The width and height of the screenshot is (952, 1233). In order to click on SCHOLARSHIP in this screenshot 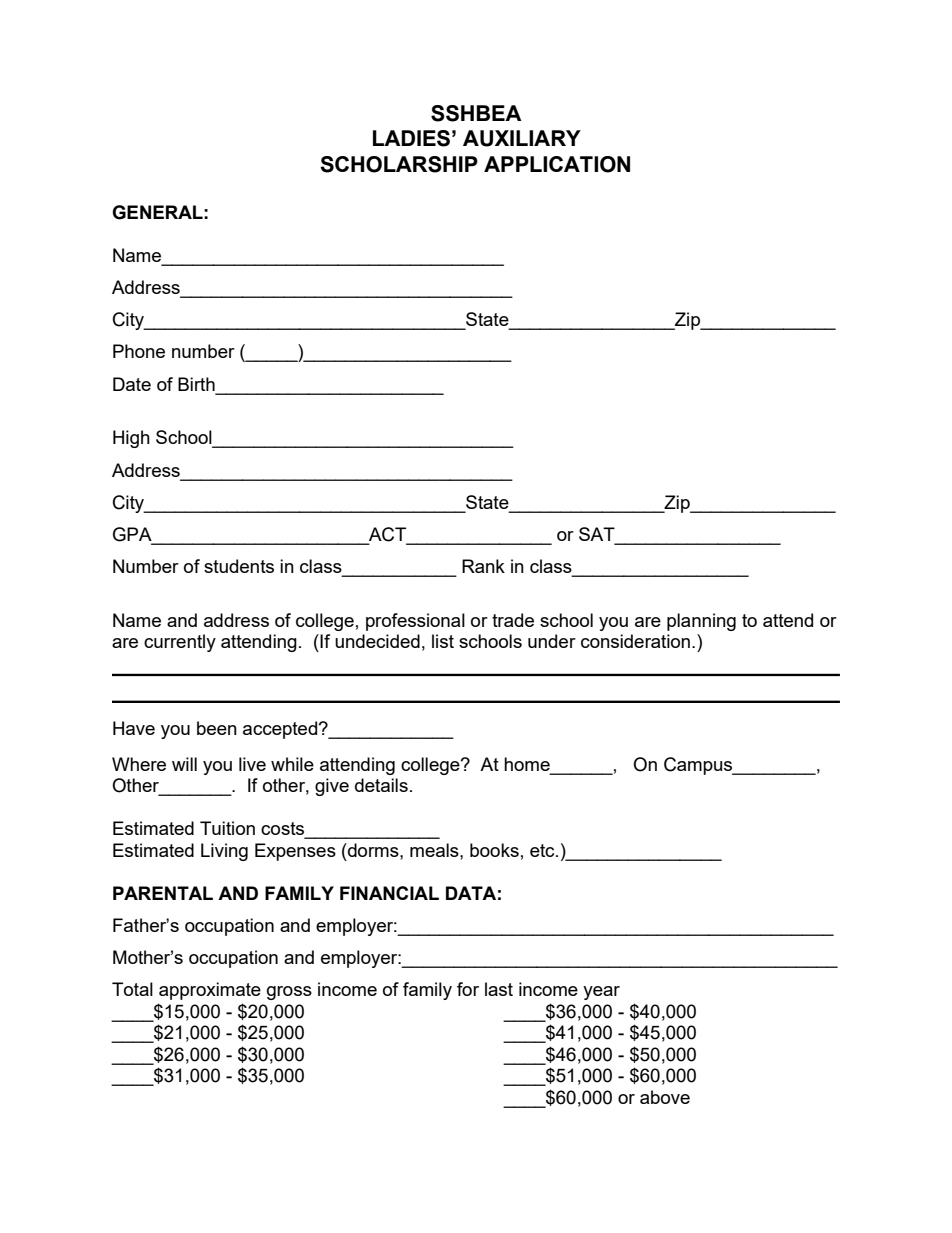, I will do `click(399, 164)`.
